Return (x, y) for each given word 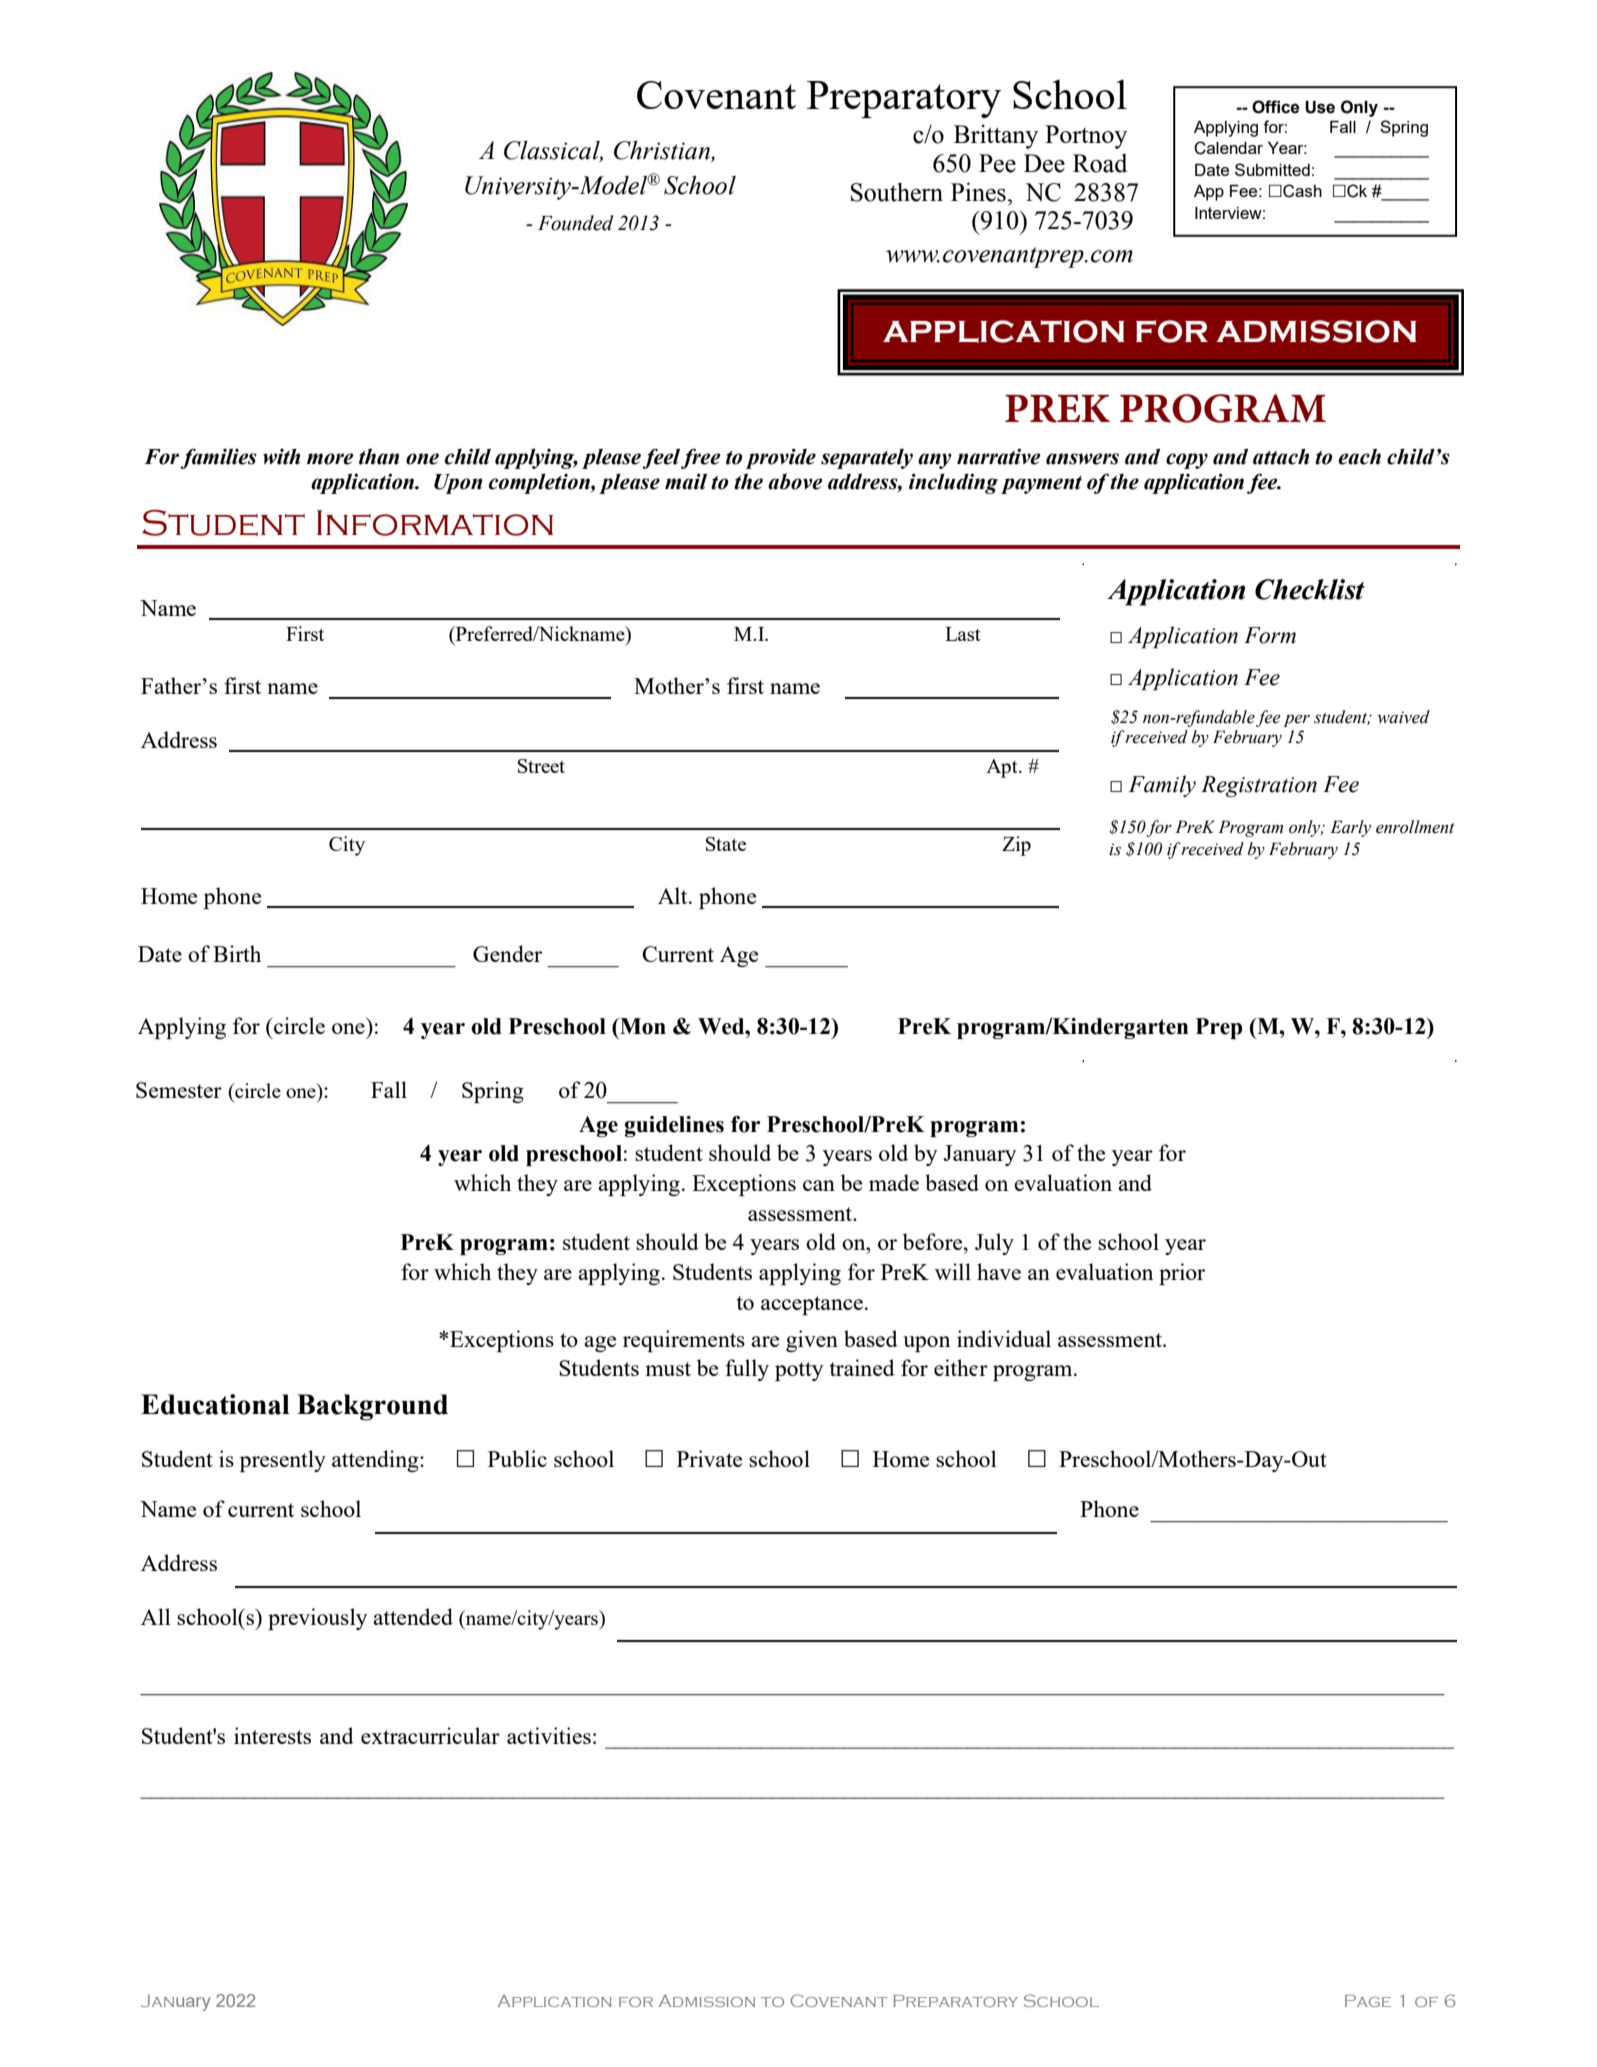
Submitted (1272, 169)
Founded (576, 223)
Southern (897, 192)
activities (549, 1735)
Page (1368, 2001)
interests (272, 1735)
